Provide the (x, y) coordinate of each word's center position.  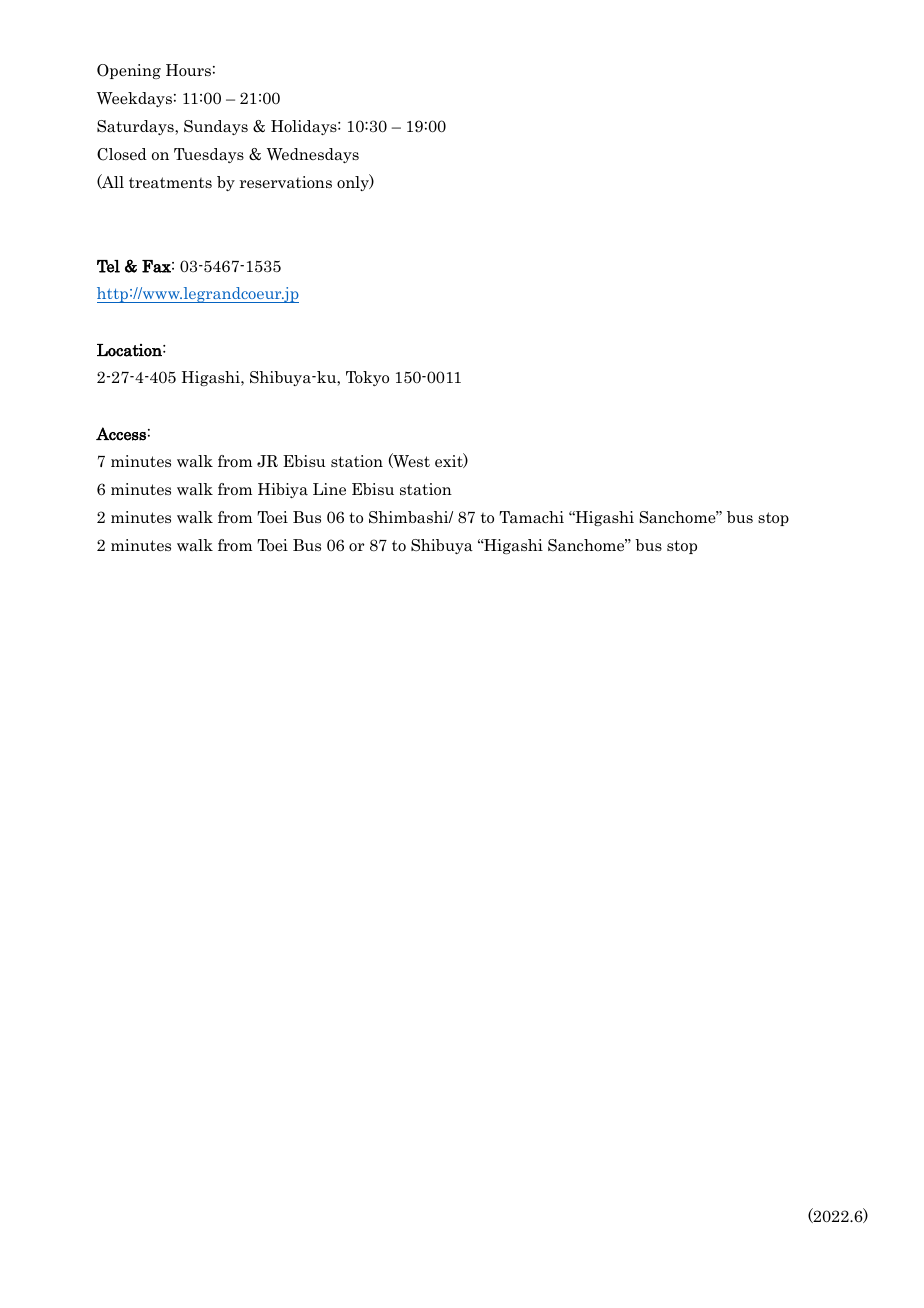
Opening (129, 71)
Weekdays (134, 99)
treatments (170, 183)
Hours (188, 70)
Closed (122, 154)
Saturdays (136, 127)
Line (329, 489)
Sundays (216, 127)
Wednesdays (313, 155)
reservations (286, 182)
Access (121, 434)
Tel (108, 266)
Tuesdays (209, 155)
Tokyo (367, 378)
